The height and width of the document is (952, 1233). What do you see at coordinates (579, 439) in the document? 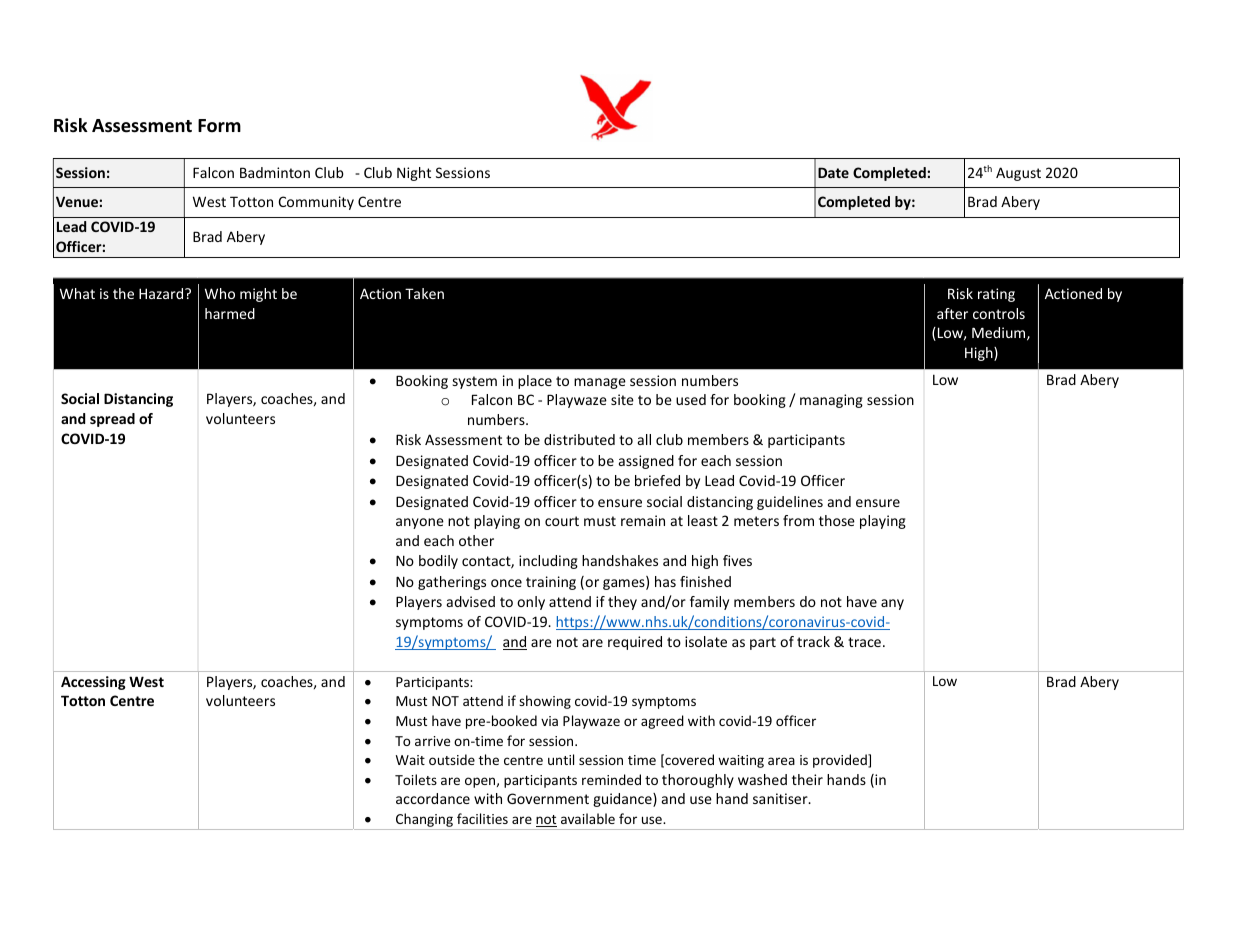
I see `distributed` at bounding box center [579, 439].
